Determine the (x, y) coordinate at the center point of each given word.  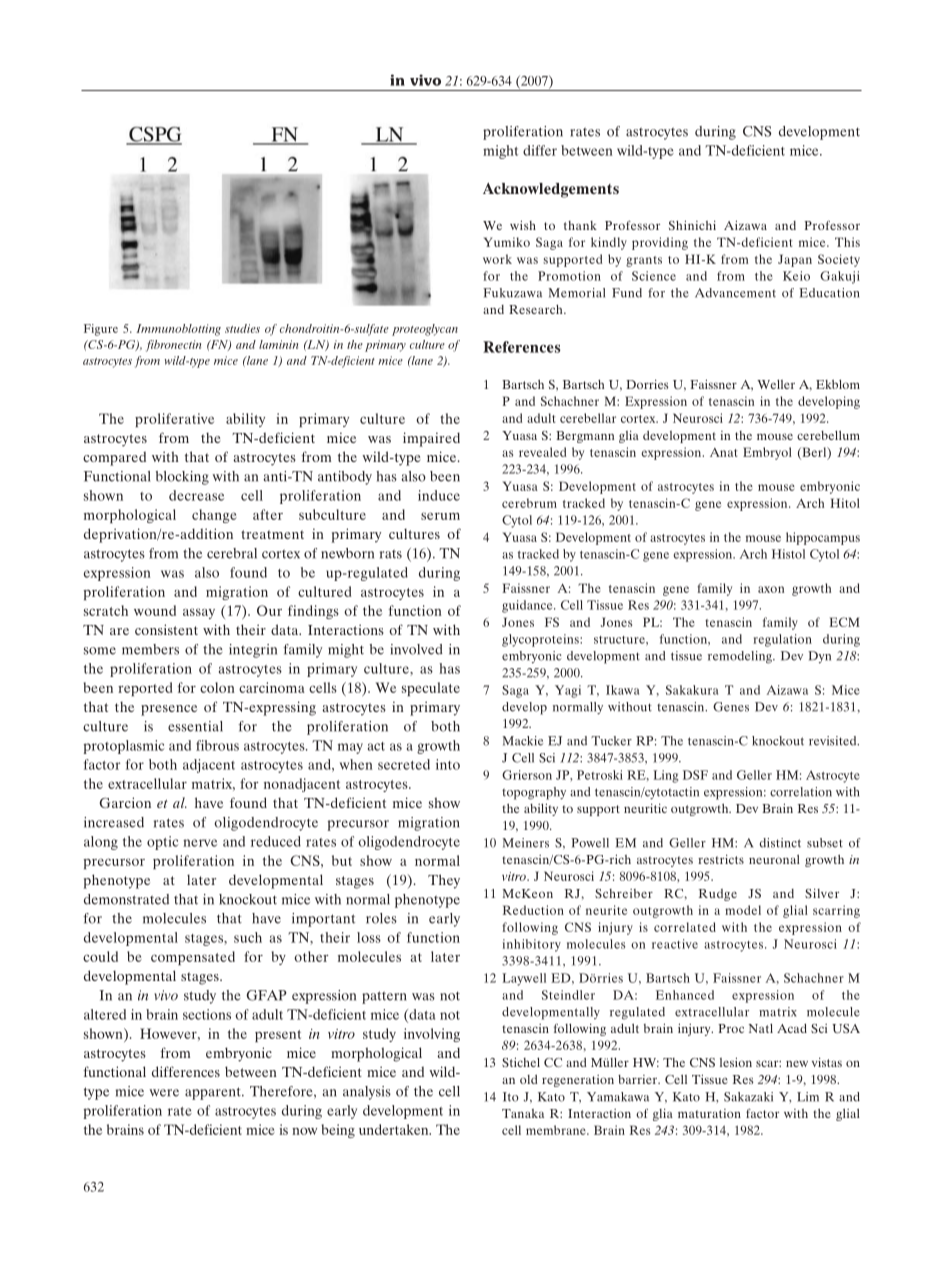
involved (416, 649)
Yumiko (507, 242)
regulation (782, 640)
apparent (214, 1093)
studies (242, 328)
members (150, 649)
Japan (795, 260)
